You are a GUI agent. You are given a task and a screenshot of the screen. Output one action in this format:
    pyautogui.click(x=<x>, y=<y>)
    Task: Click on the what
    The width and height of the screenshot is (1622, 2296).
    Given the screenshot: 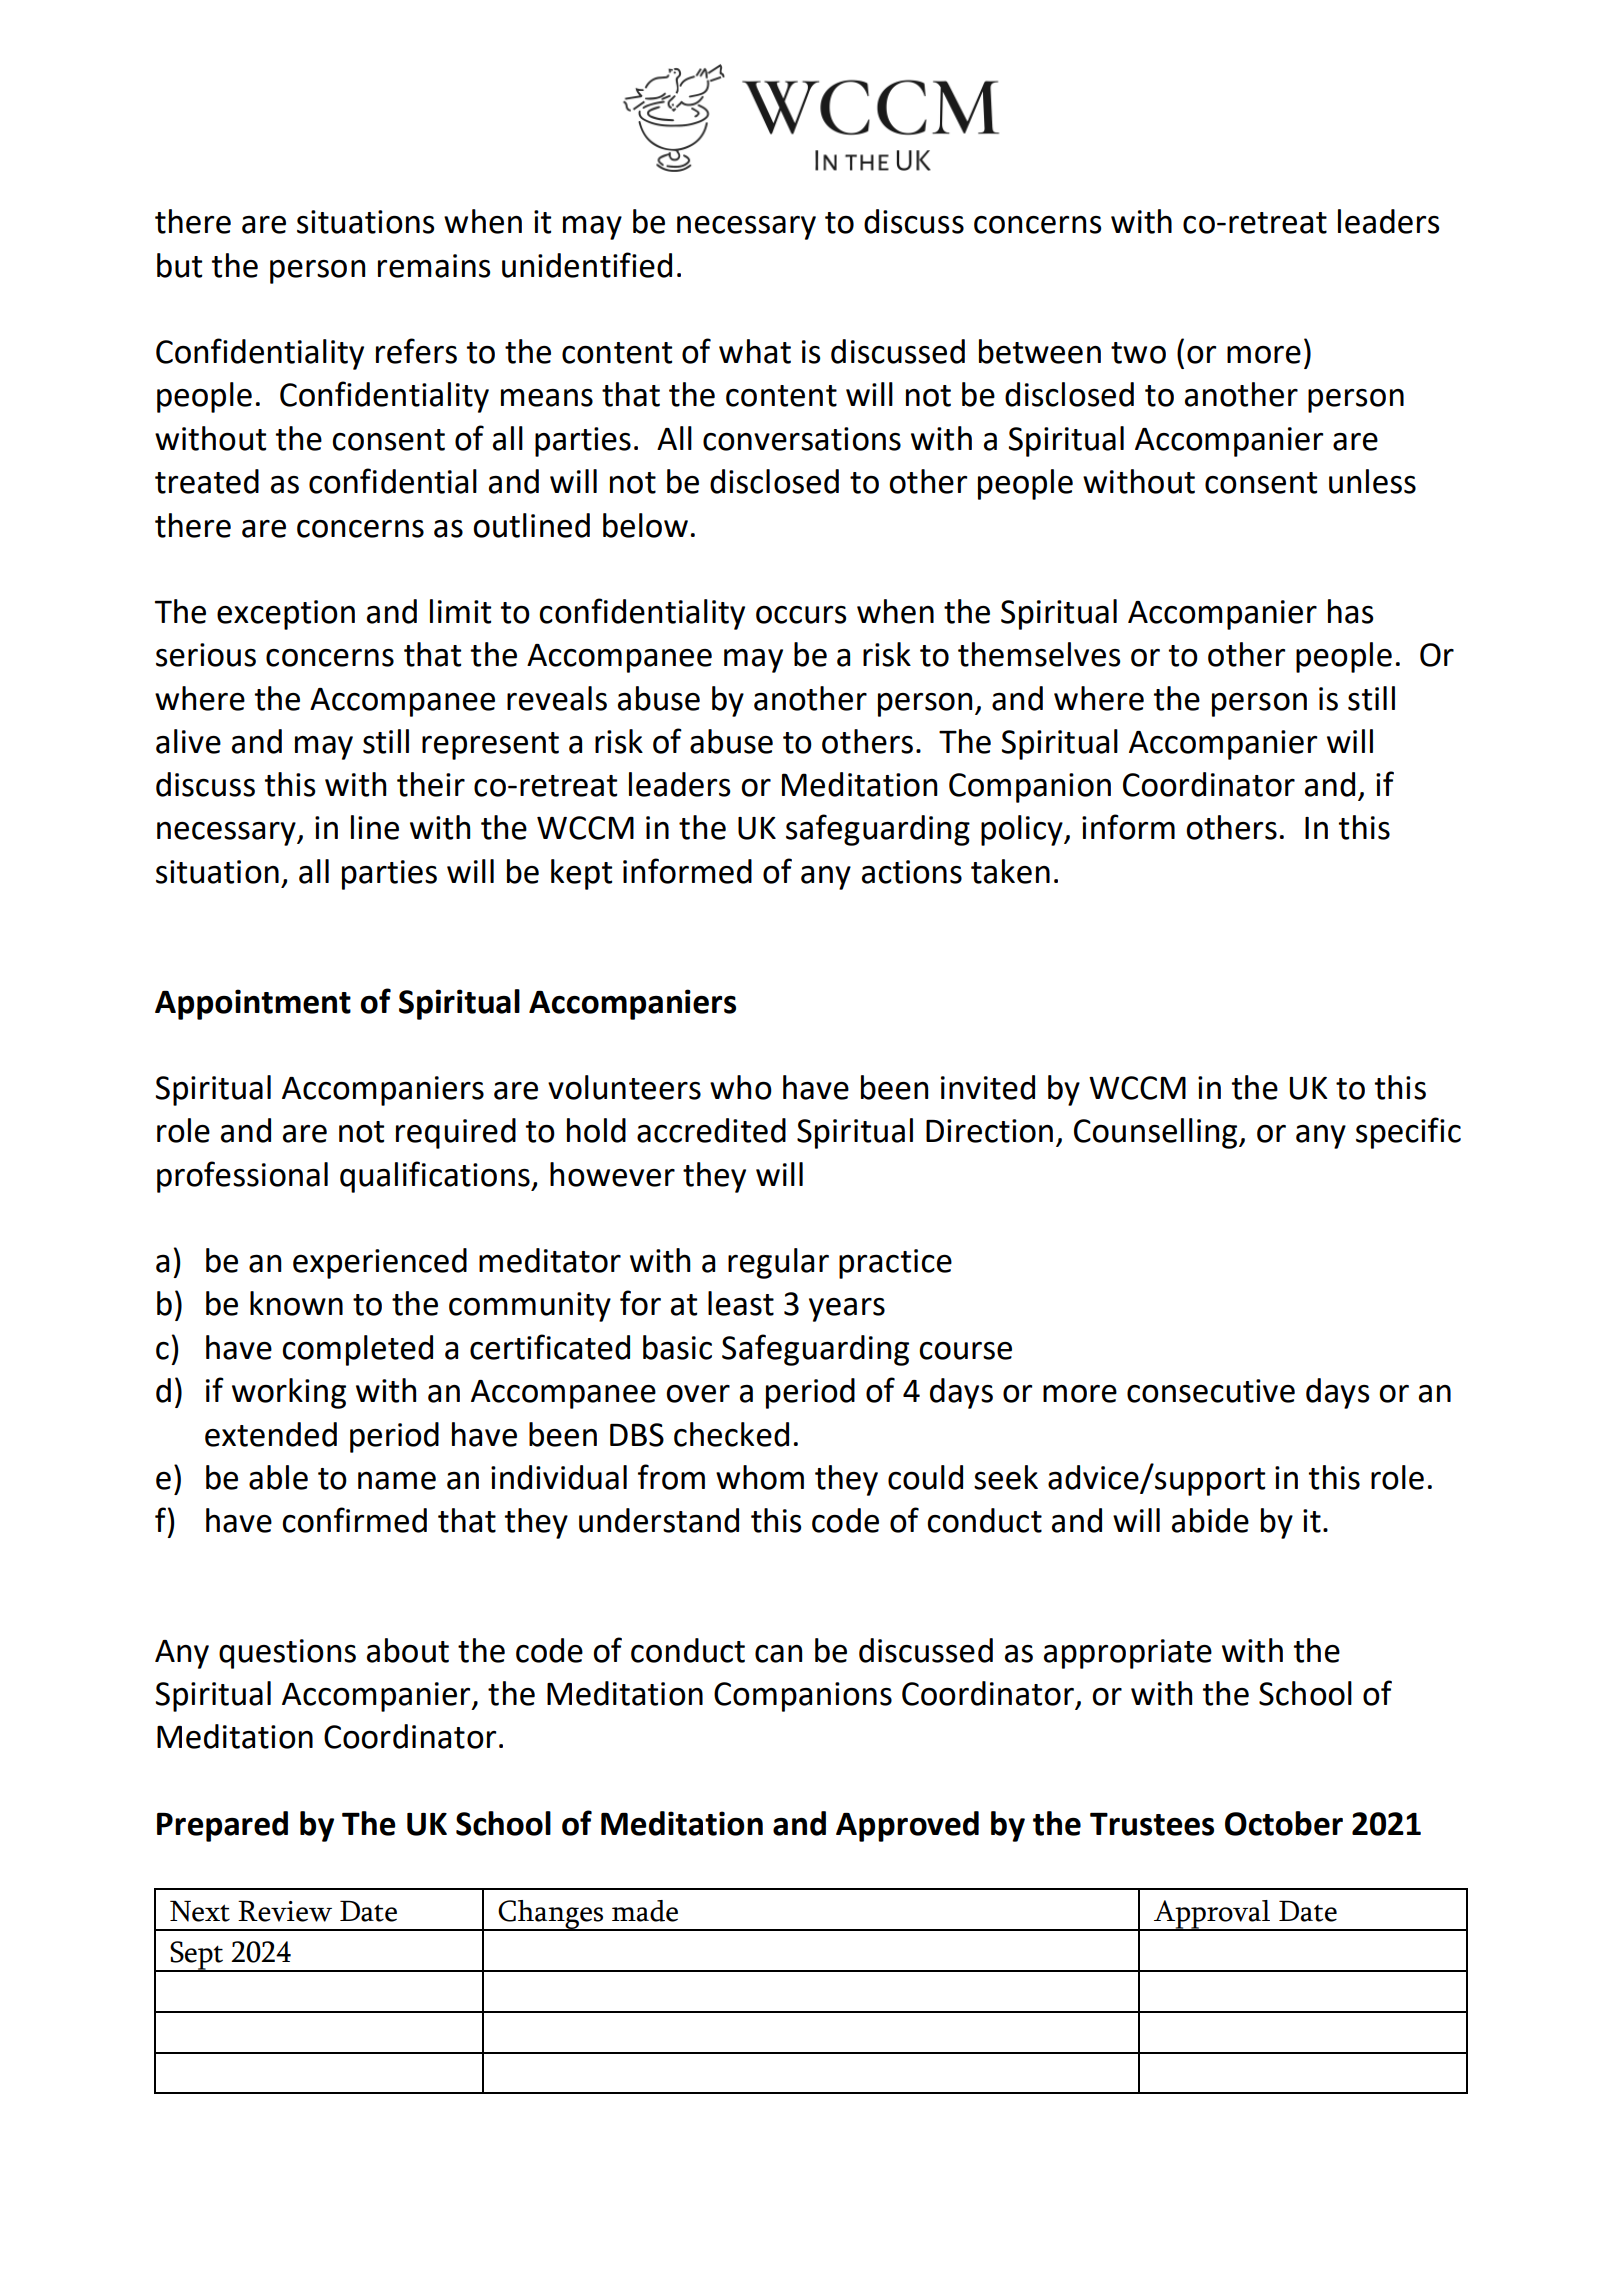 What is the action you would take?
    pyautogui.click(x=755, y=351)
